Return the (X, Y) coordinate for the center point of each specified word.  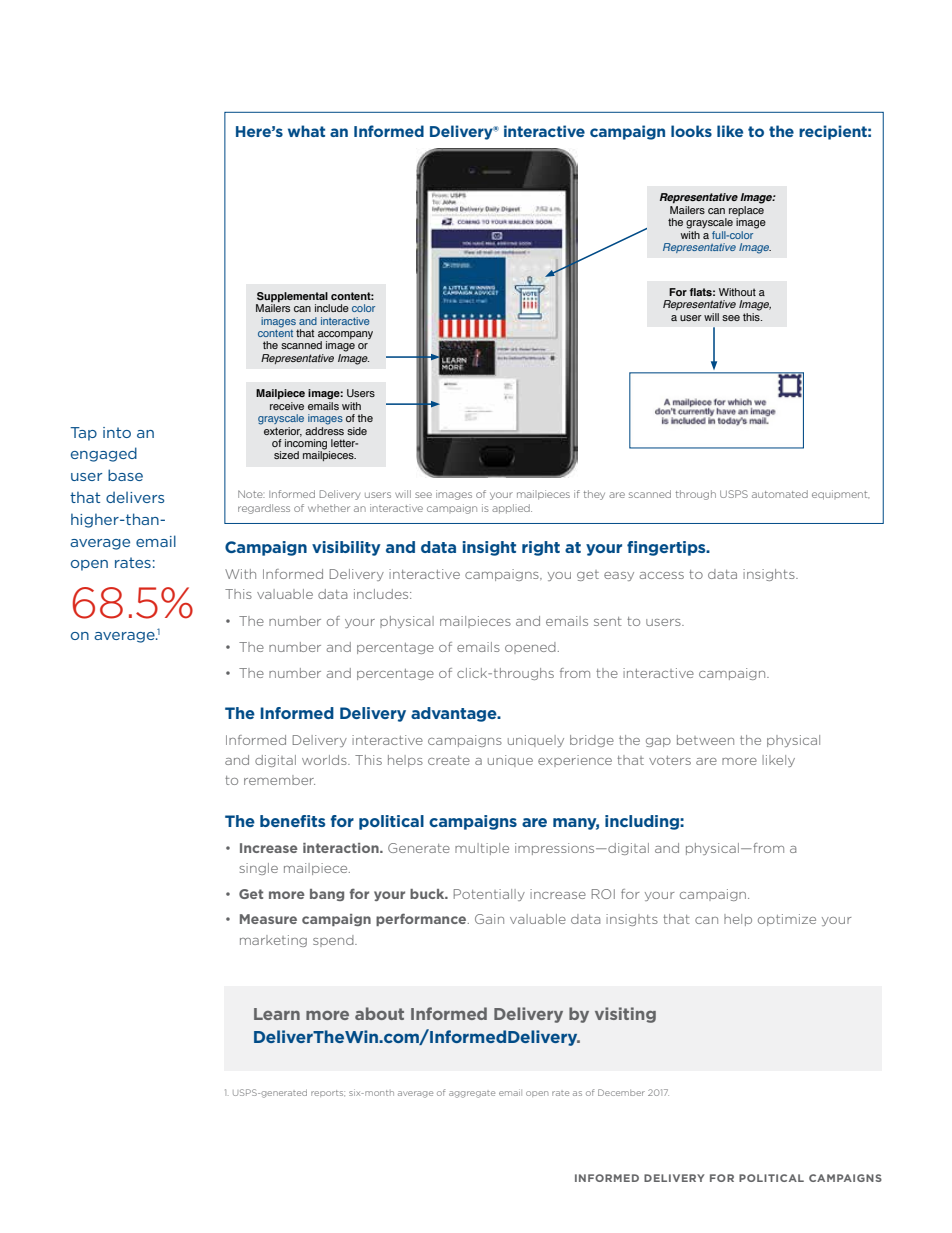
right (541, 548)
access (662, 575)
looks (691, 131)
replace (746, 212)
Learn (277, 1014)
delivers (135, 497)
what (306, 131)
